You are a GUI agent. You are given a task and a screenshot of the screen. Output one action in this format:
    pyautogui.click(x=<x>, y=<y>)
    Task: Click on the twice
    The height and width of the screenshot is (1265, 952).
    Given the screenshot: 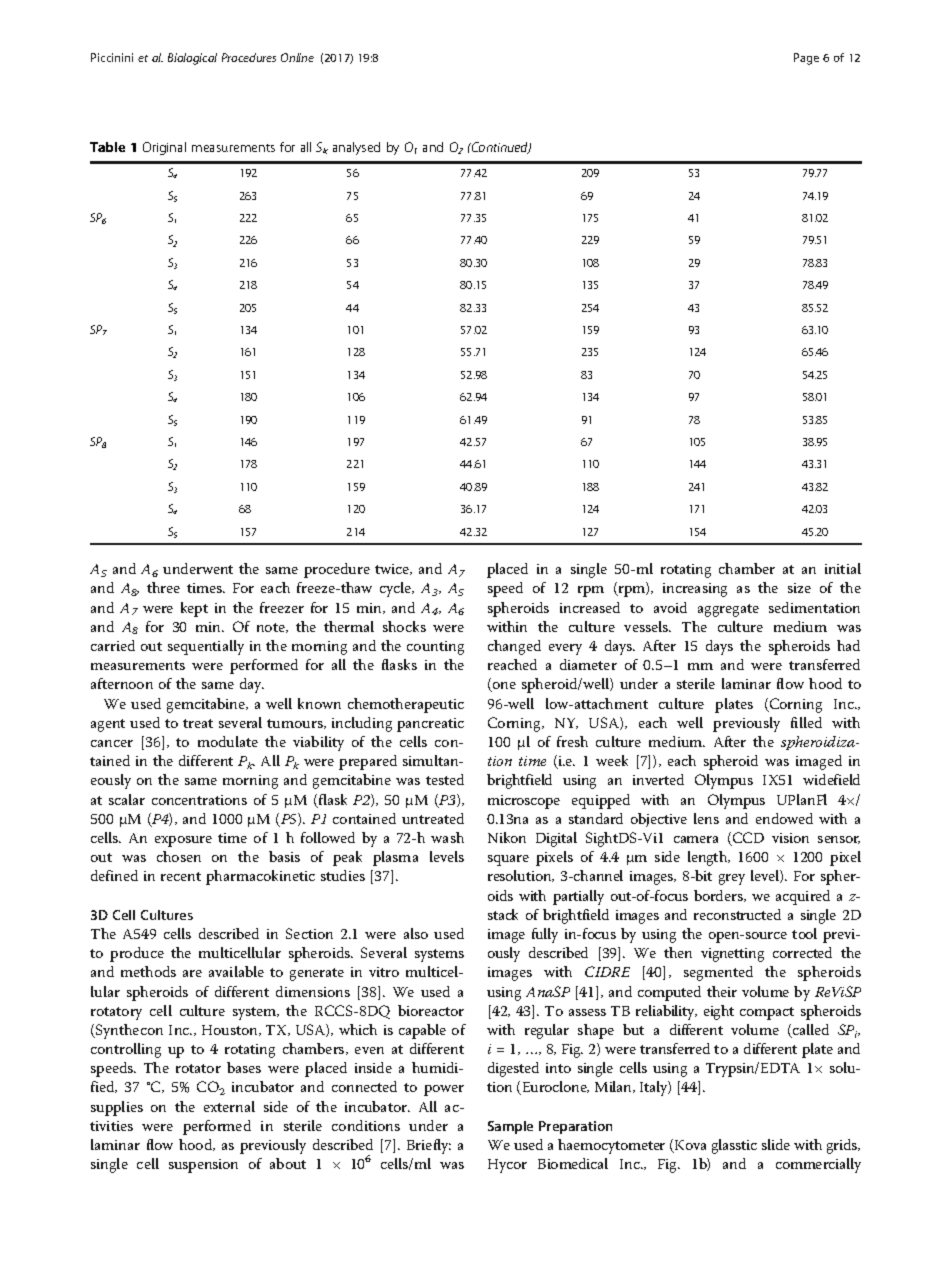 What is the action you would take?
    pyautogui.click(x=393, y=569)
